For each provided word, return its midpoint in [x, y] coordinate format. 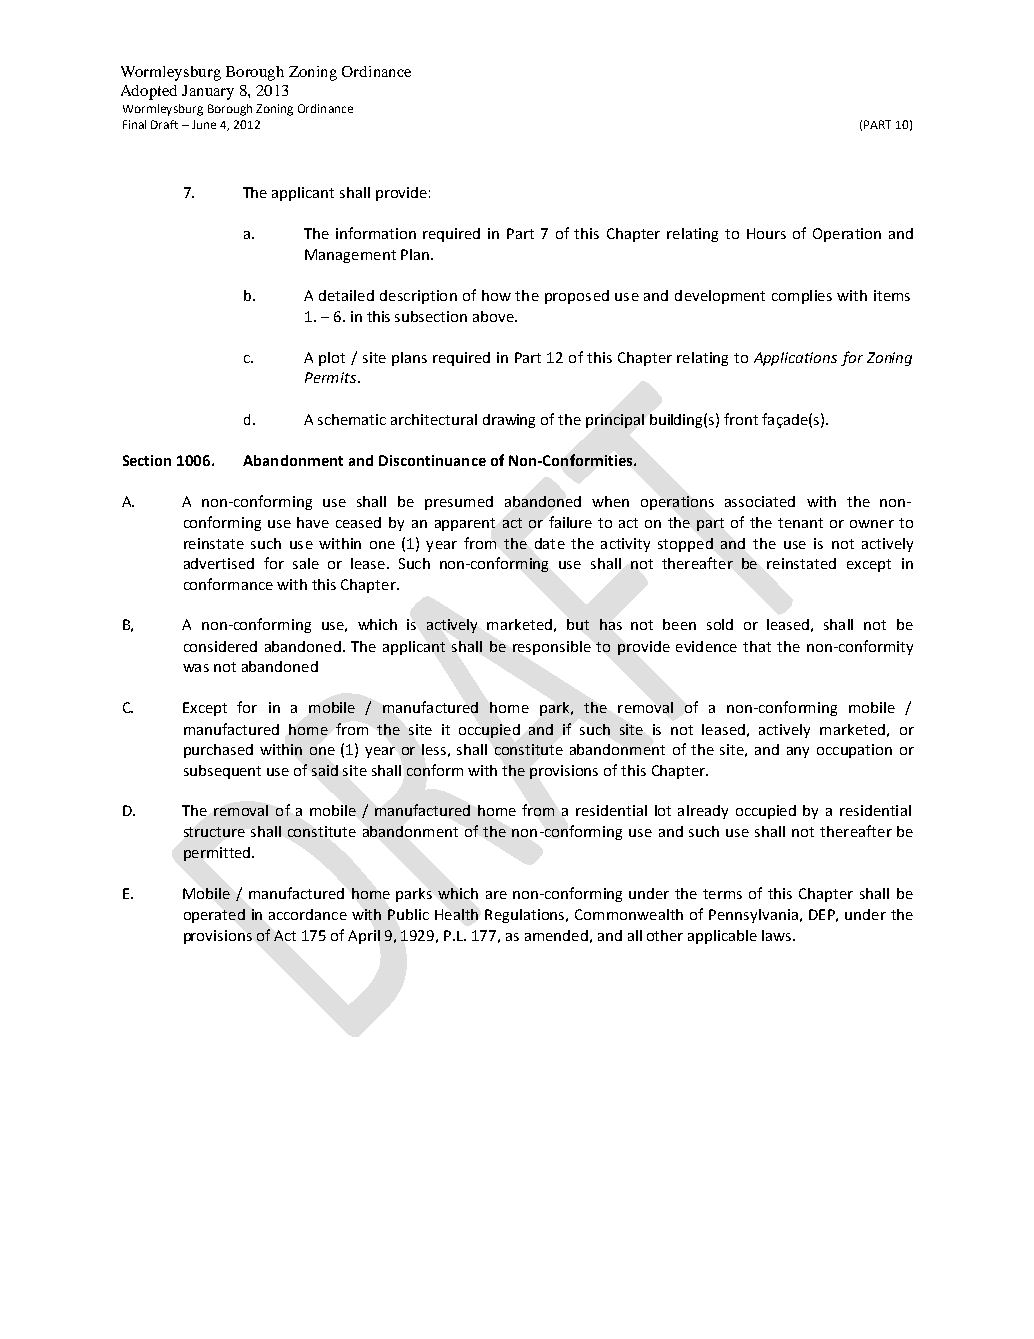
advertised [219, 563]
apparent [465, 524]
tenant [800, 523]
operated [214, 916]
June [204, 124]
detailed [346, 295]
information [376, 233]
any [798, 752]
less [434, 749]
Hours [766, 233]
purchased [218, 751]
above [494, 316]
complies [802, 297]
